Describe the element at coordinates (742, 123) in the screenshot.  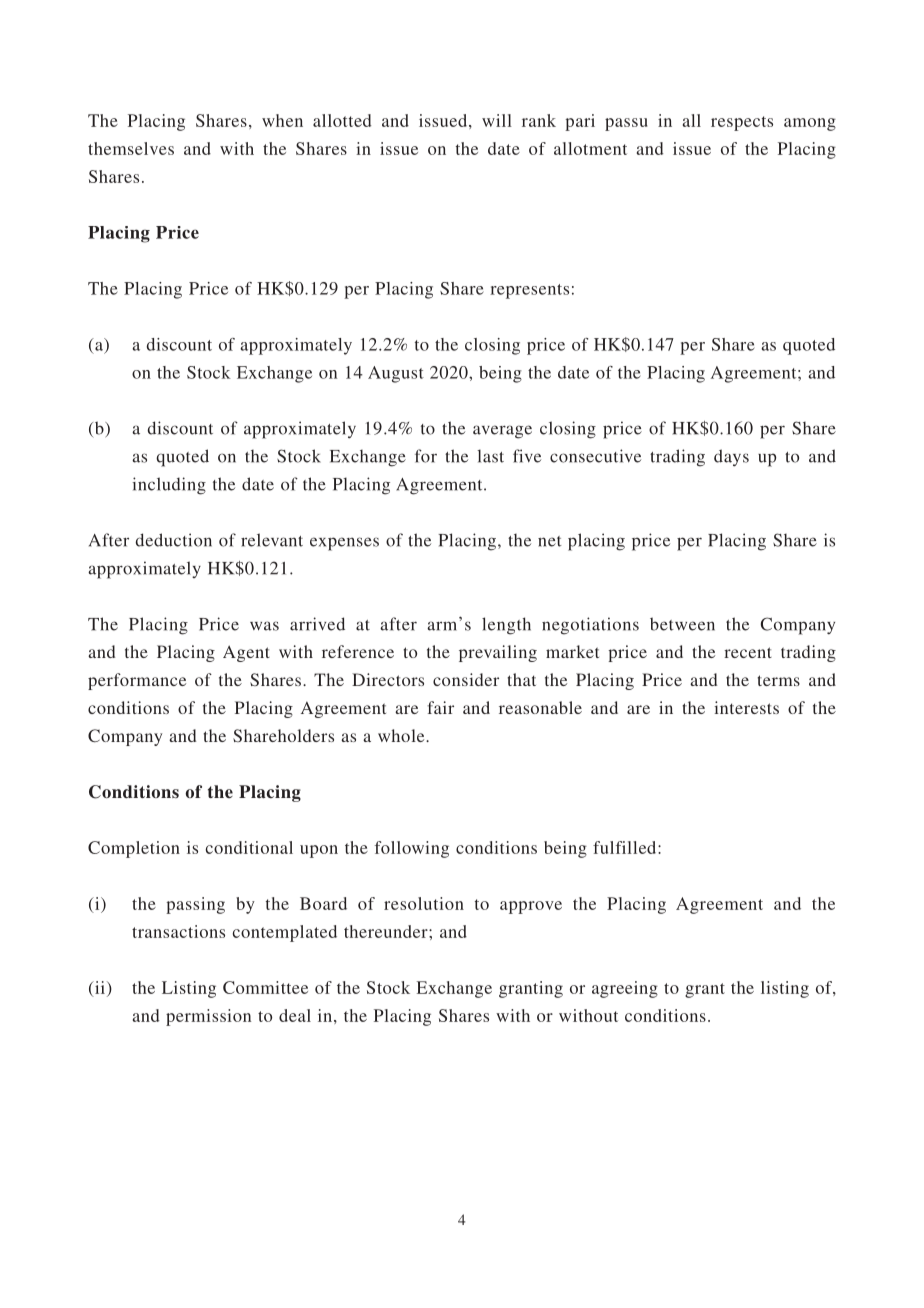
I see `respects` at that location.
